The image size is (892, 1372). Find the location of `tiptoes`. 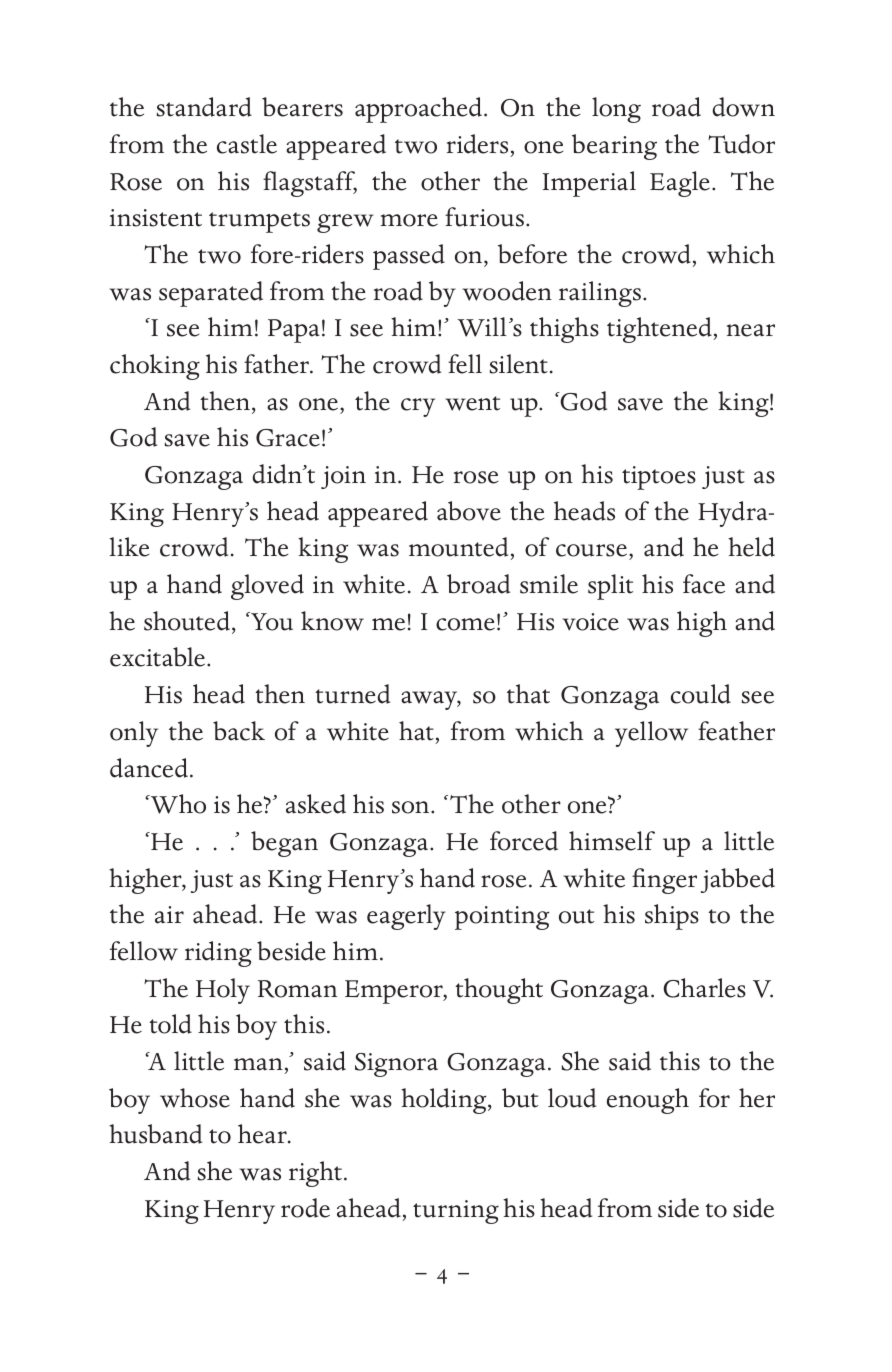

tiptoes is located at coordinates (659, 478).
